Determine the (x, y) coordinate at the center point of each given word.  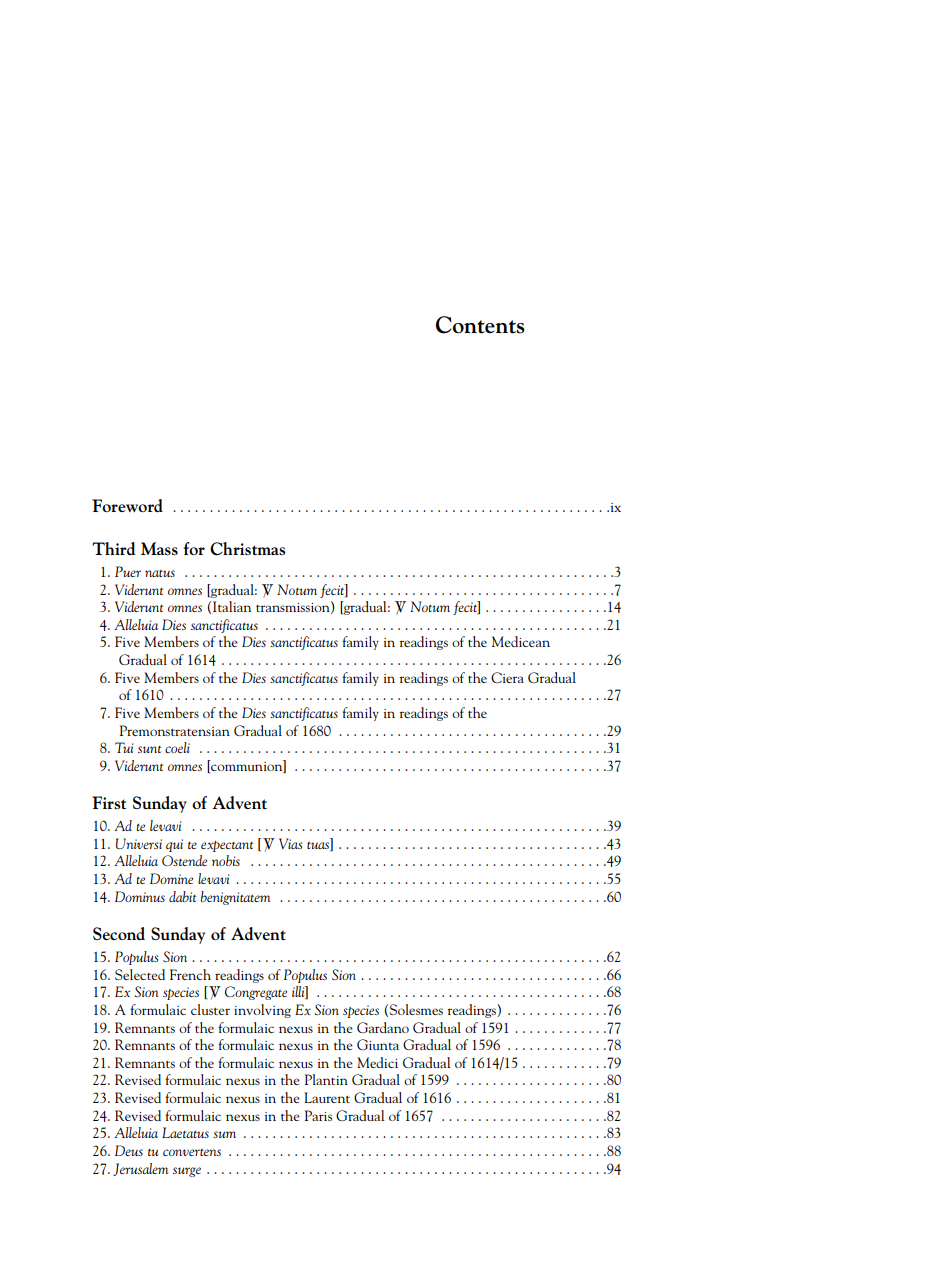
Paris (318, 1115)
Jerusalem (140, 1169)
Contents (480, 325)
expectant (227, 846)
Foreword (127, 505)
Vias (291, 843)
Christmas (247, 548)
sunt (149, 749)
